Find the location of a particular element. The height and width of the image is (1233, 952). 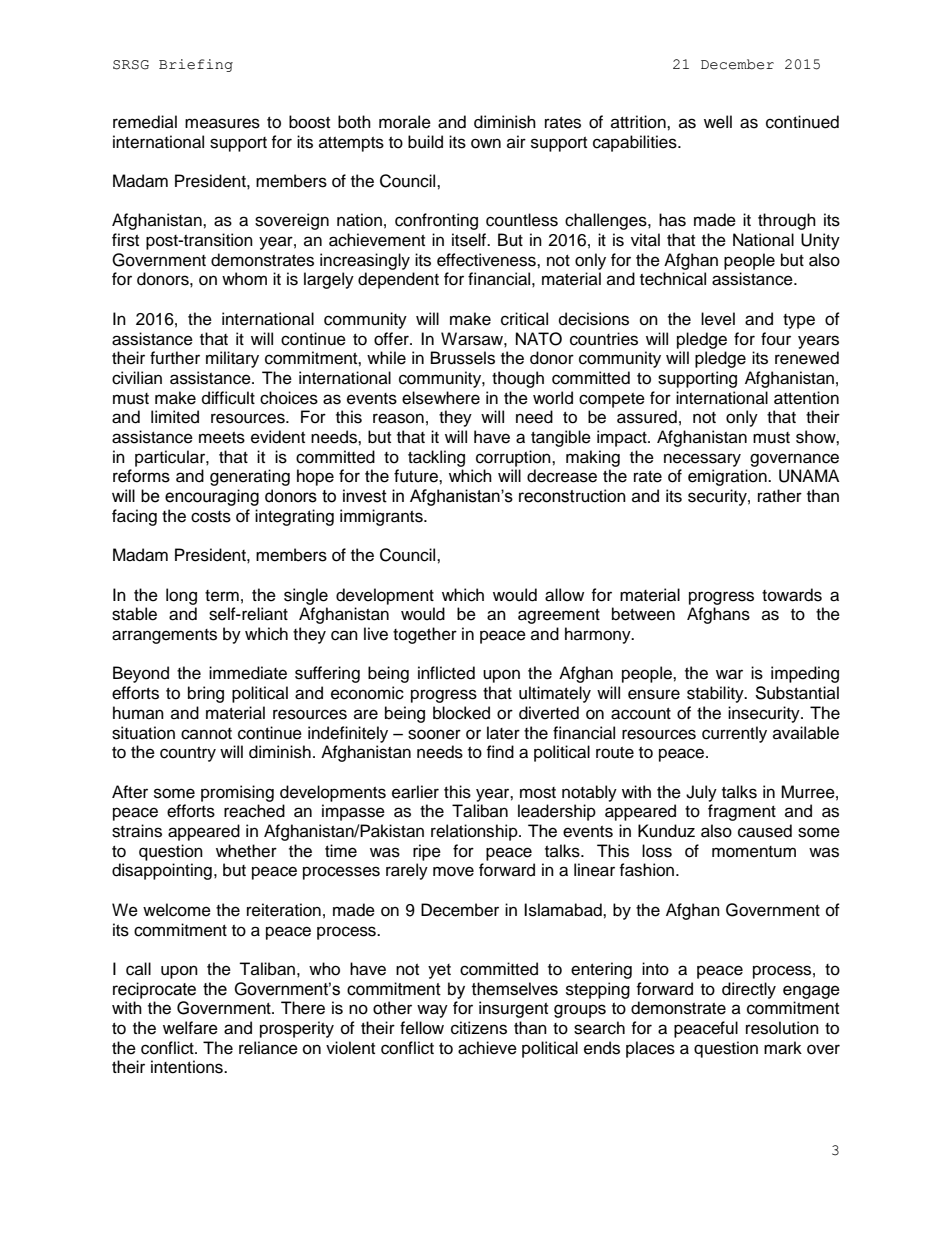

resolution is located at coordinates (782, 1028).
